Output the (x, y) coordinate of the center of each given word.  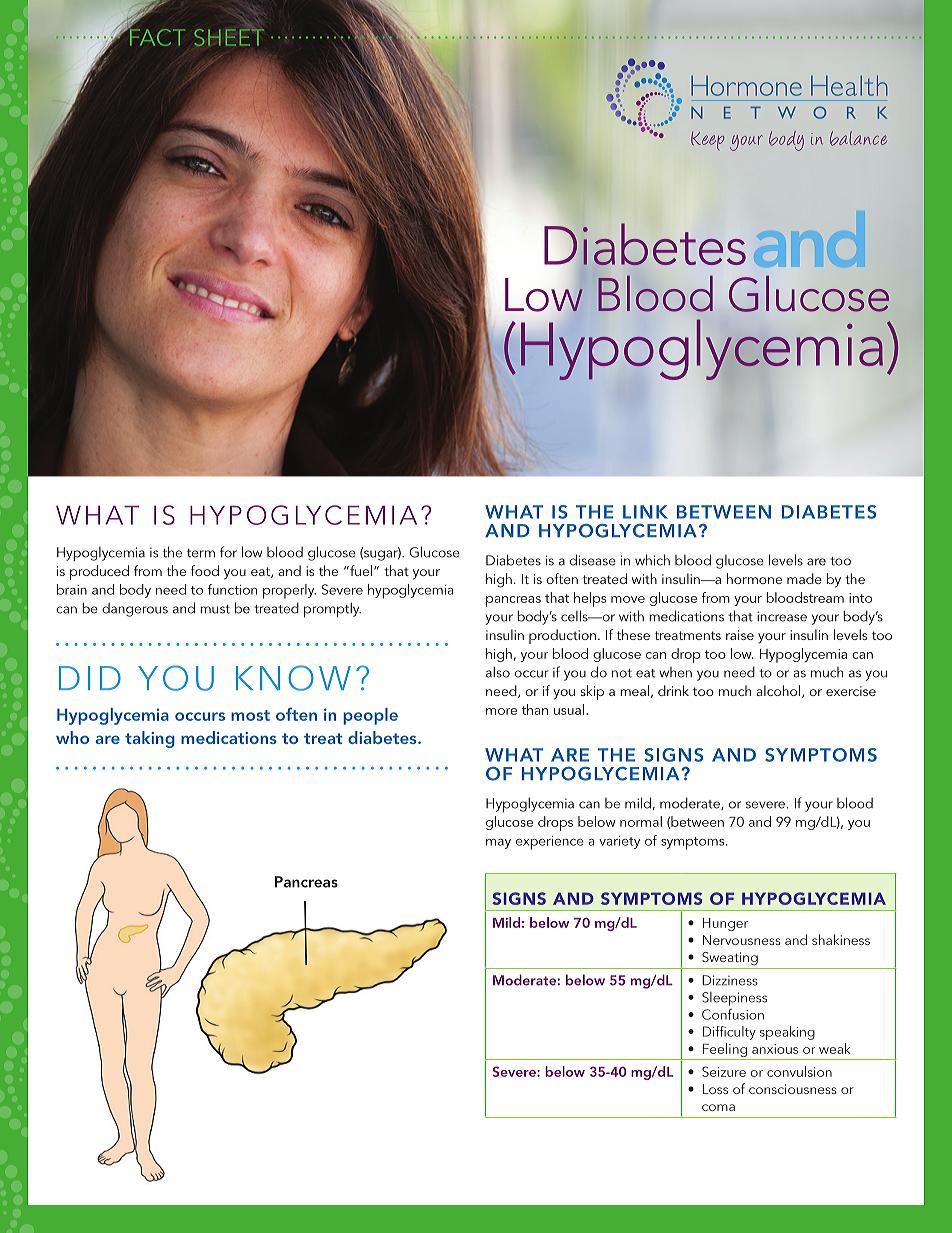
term (201, 553)
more (501, 711)
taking (150, 739)
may (498, 844)
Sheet (229, 37)
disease (593, 560)
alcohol (778, 690)
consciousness (793, 1089)
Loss (715, 1089)
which (652, 560)
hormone (754, 578)
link (645, 512)
